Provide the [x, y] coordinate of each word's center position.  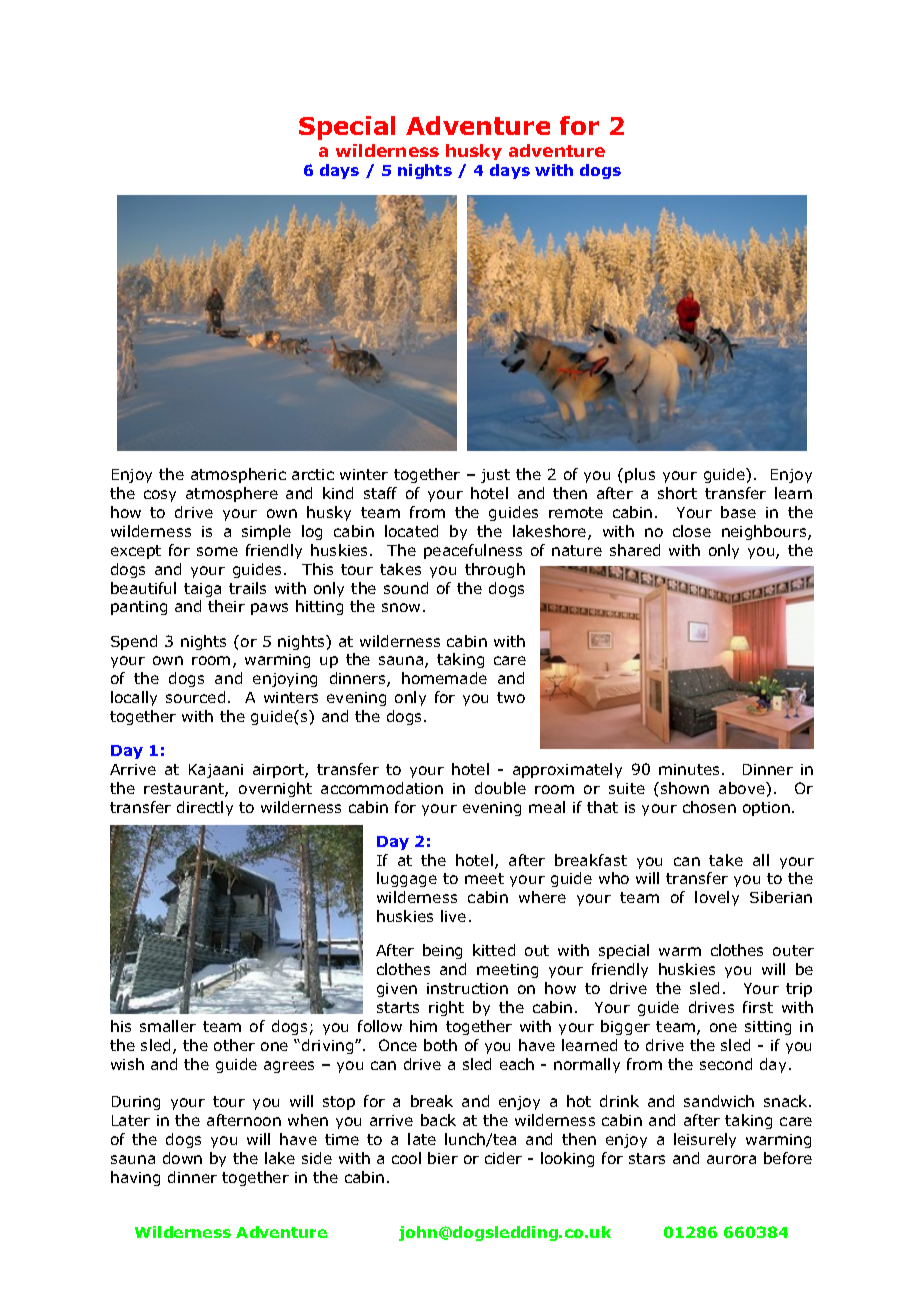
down [182, 1158]
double [500, 788]
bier [443, 1158]
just [495, 476]
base [738, 512]
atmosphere [232, 494]
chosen [709, 807]
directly [205, 808]
